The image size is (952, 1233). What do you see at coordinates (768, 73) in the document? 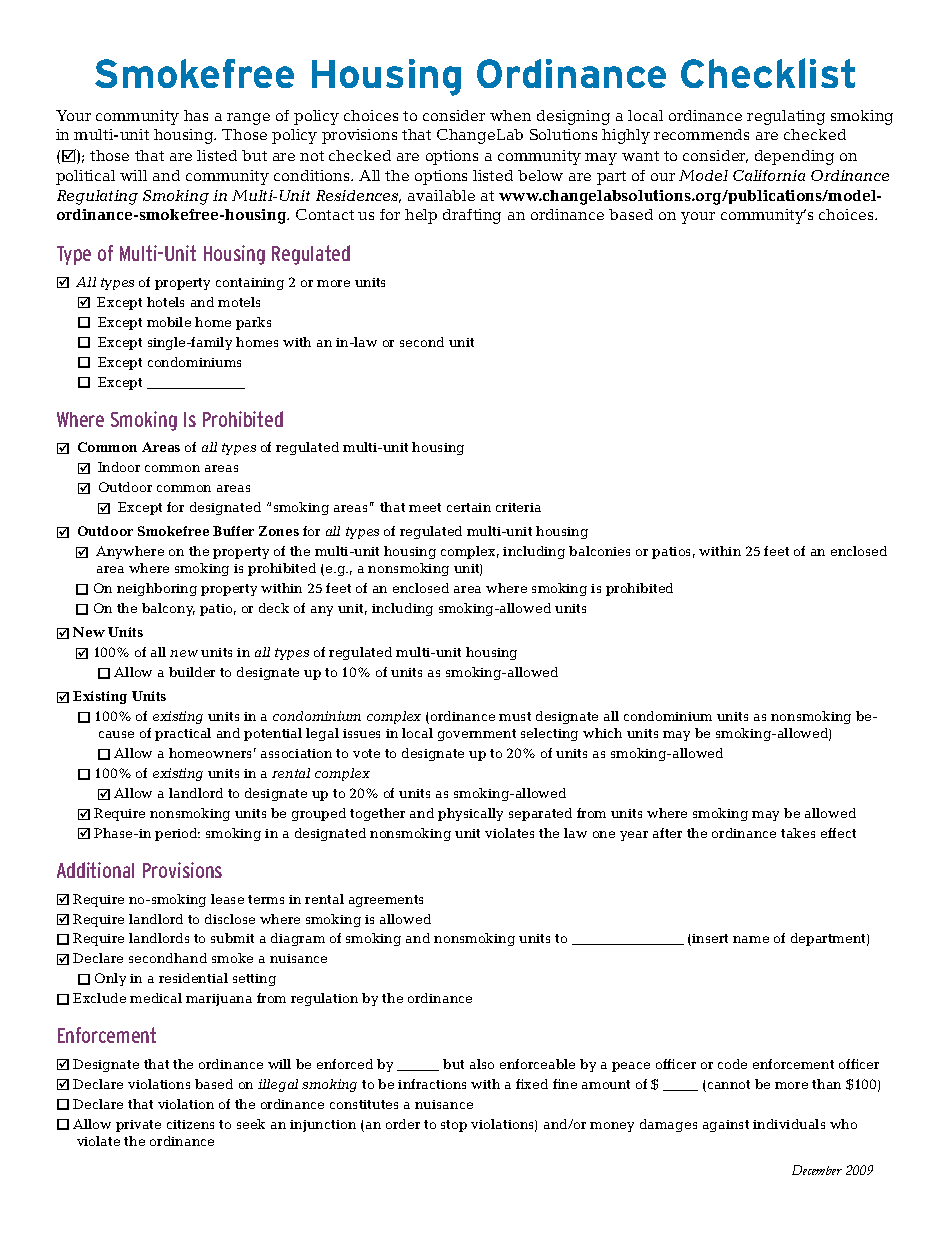
I see `Checklist` at bounding box center [768, 73].
